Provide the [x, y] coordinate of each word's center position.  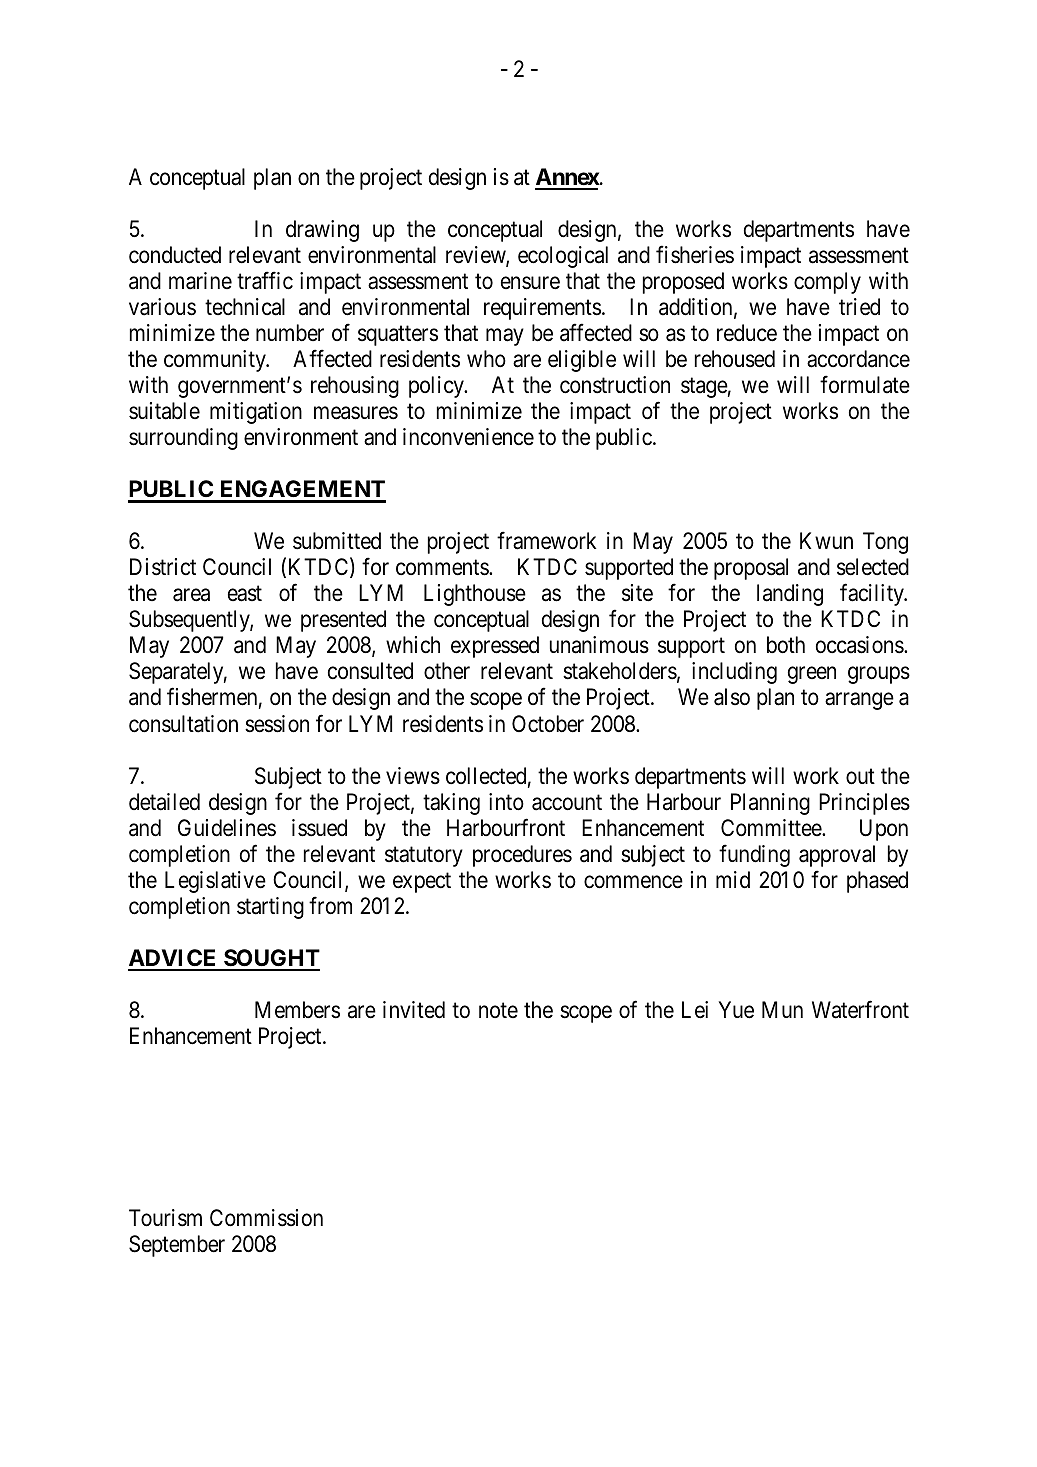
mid [733, 880]
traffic [265, 280]
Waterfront [860, 1010]
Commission [266, 1218]
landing [790, 595]
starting [270, 908]
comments [443, 568]
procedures [522, 856]
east [245, 594]
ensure [530, 283]
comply [827, 283]
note [498, 1010]
